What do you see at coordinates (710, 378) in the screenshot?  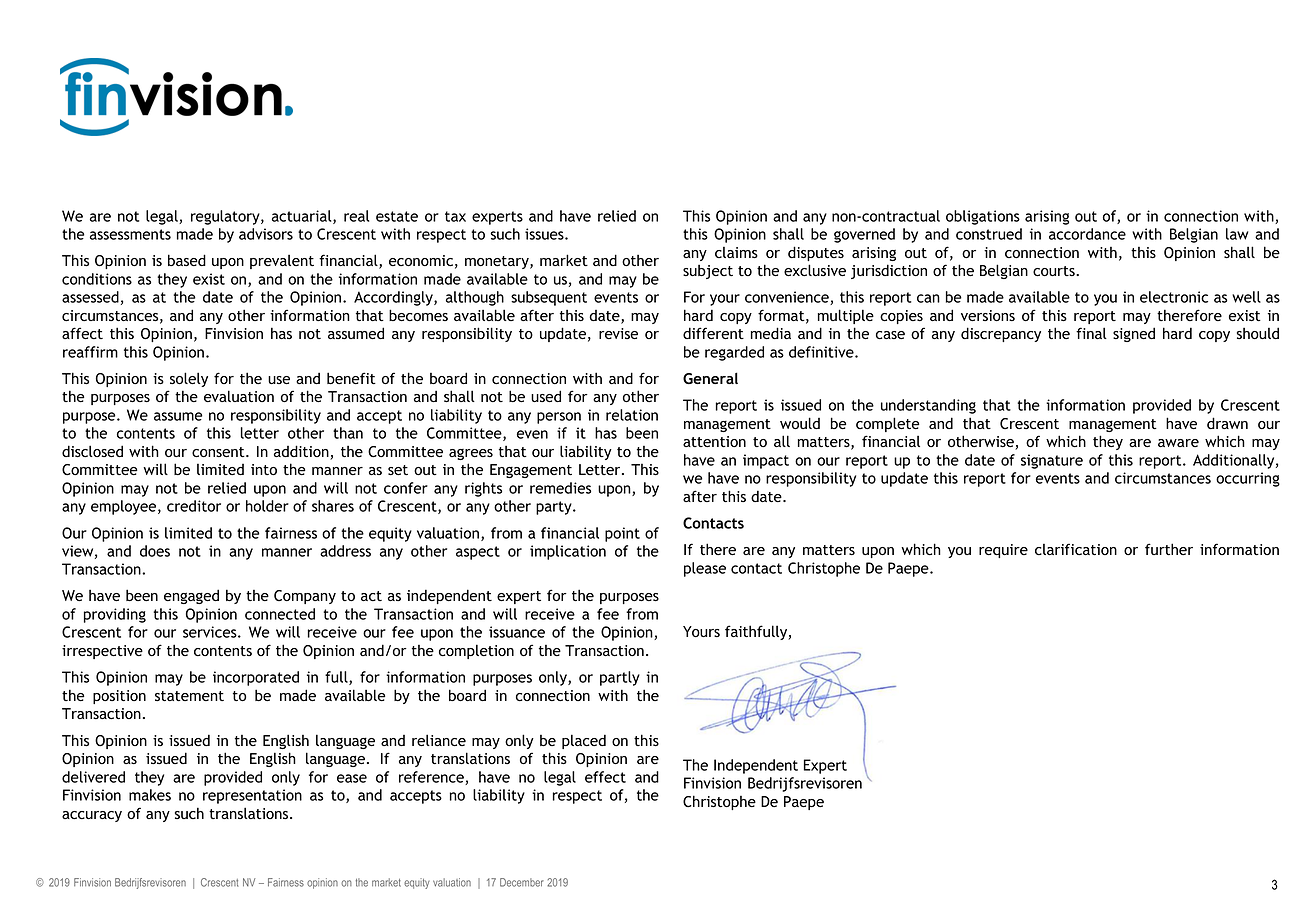 I see `General` at bounding box center [710, 378].
